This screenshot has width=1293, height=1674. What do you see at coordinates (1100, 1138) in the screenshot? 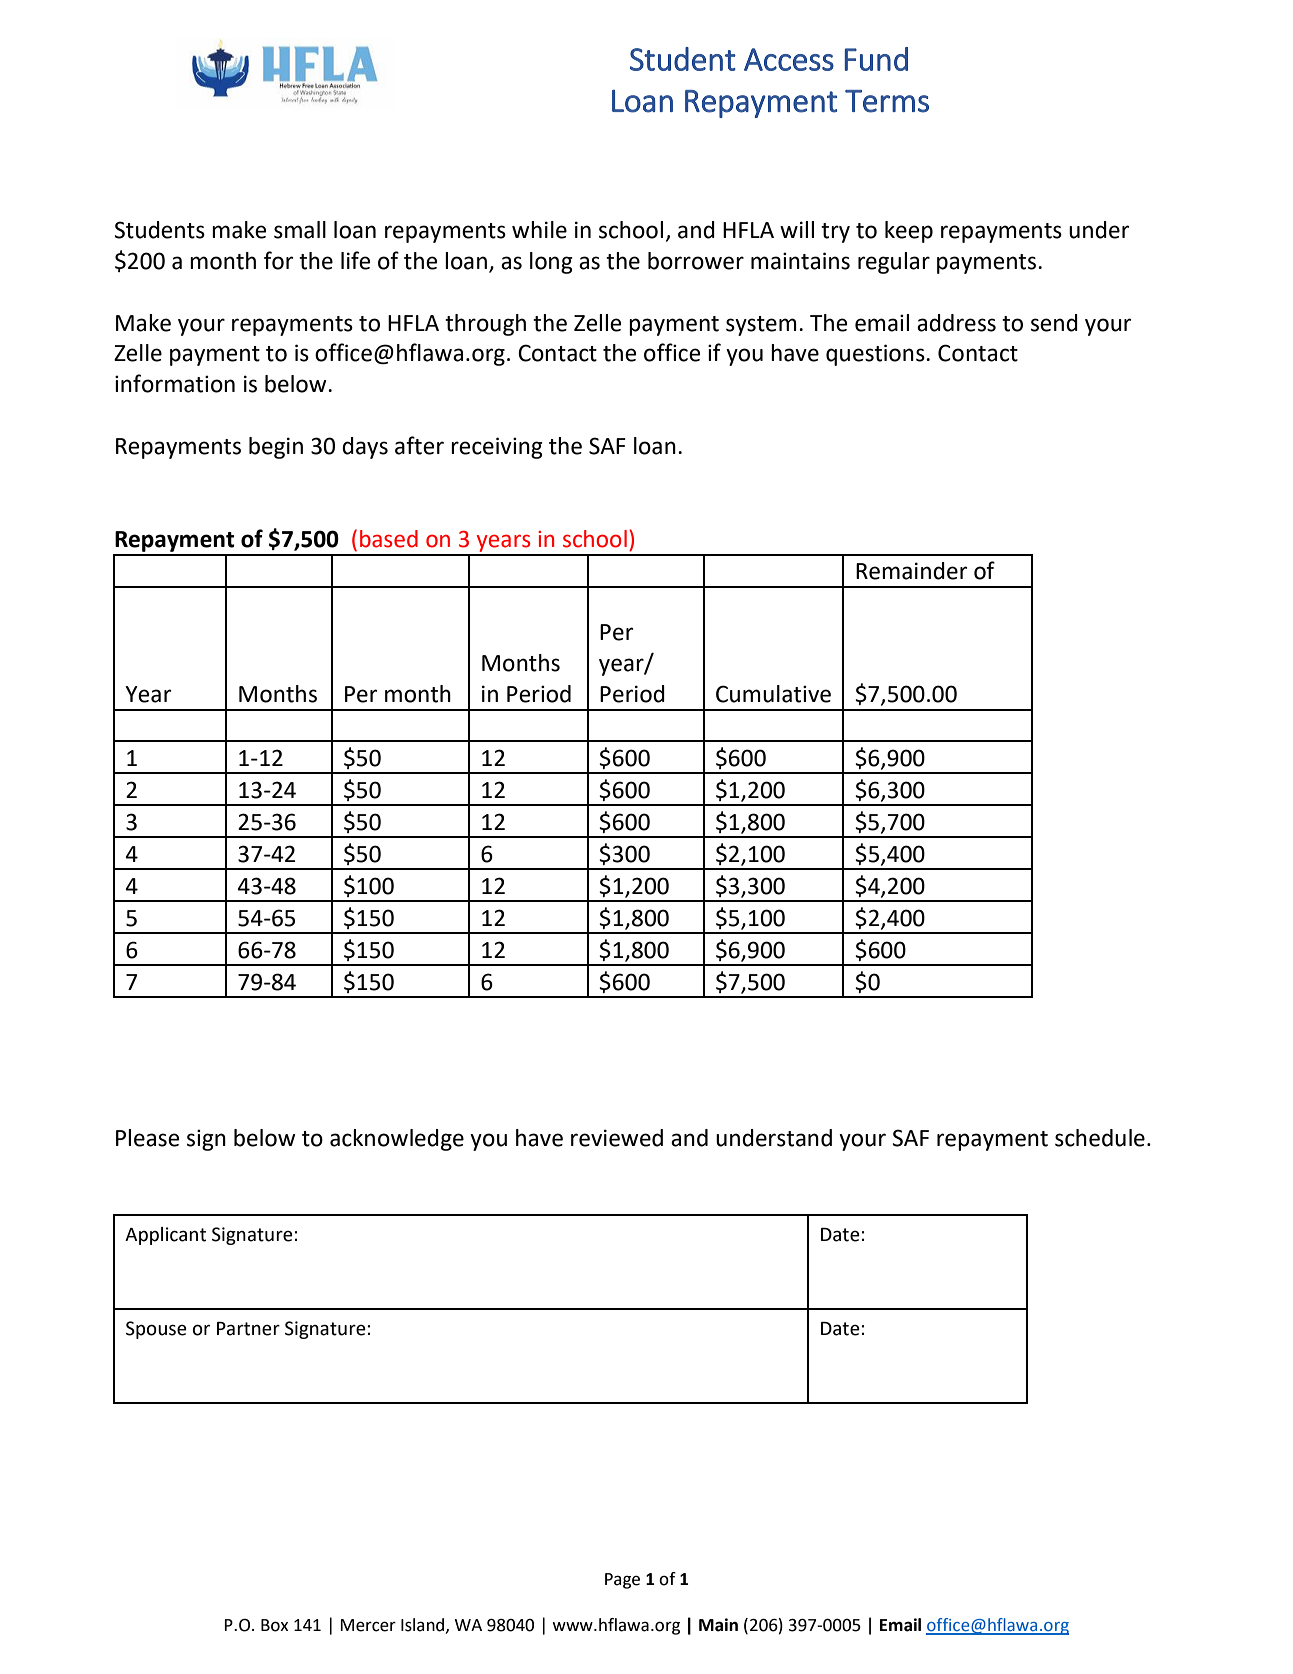
I see `schedule` at bounding box center [1100, 1138].
